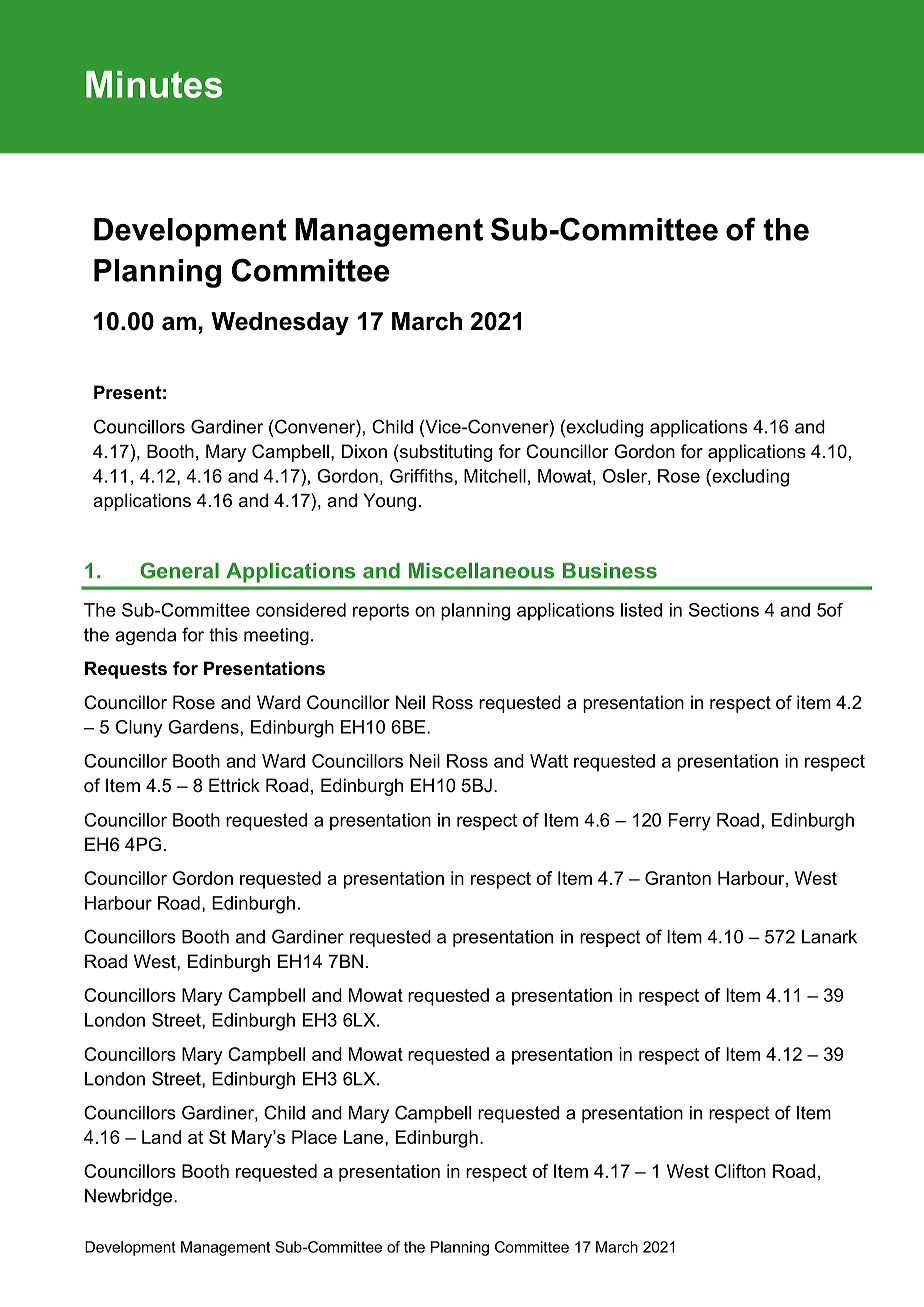 This screenshot has height=1307, width=924. I want to click on Place, so click(314, 1137).
